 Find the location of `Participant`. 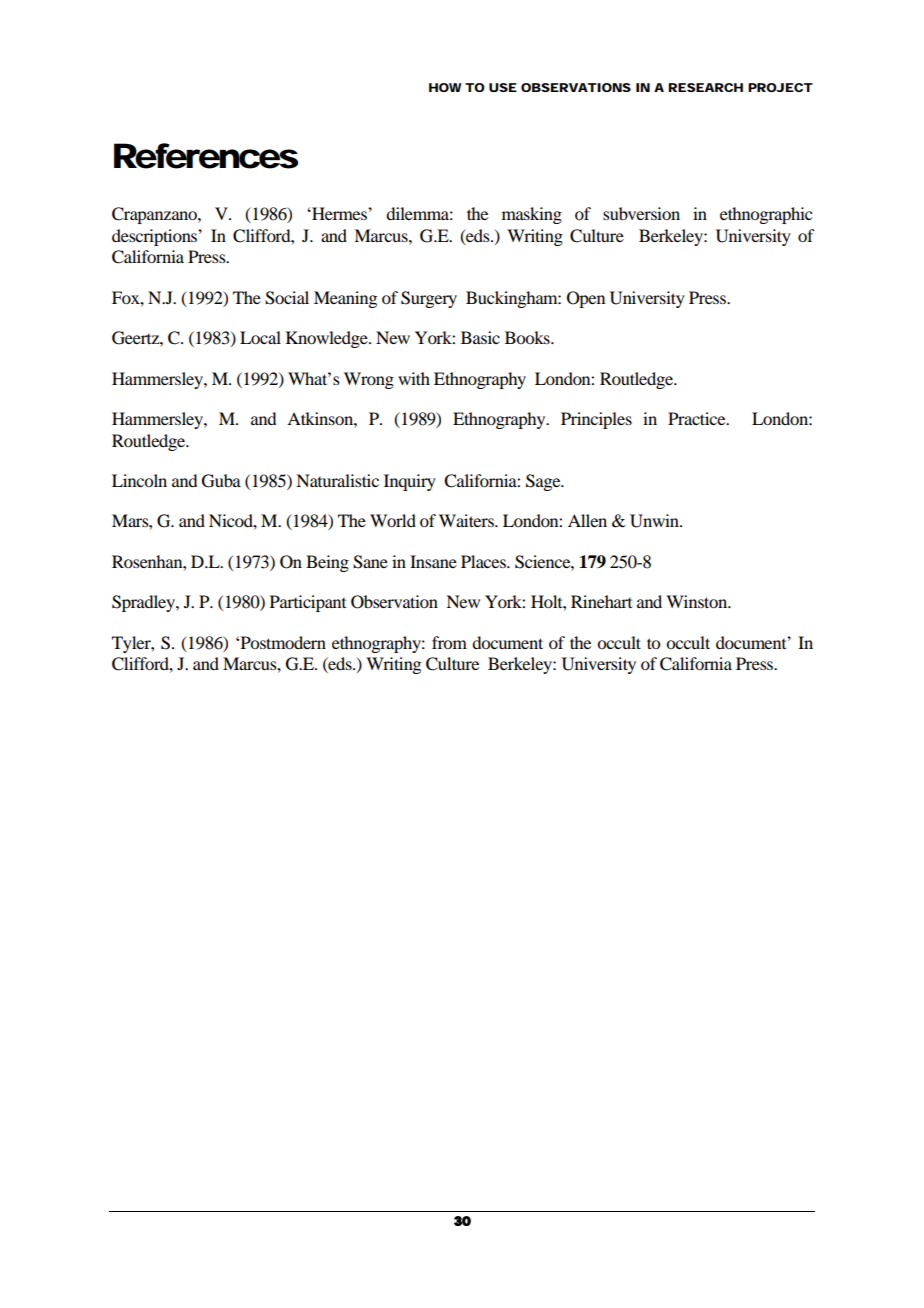

Participant is located at coordinates (308, 603).
